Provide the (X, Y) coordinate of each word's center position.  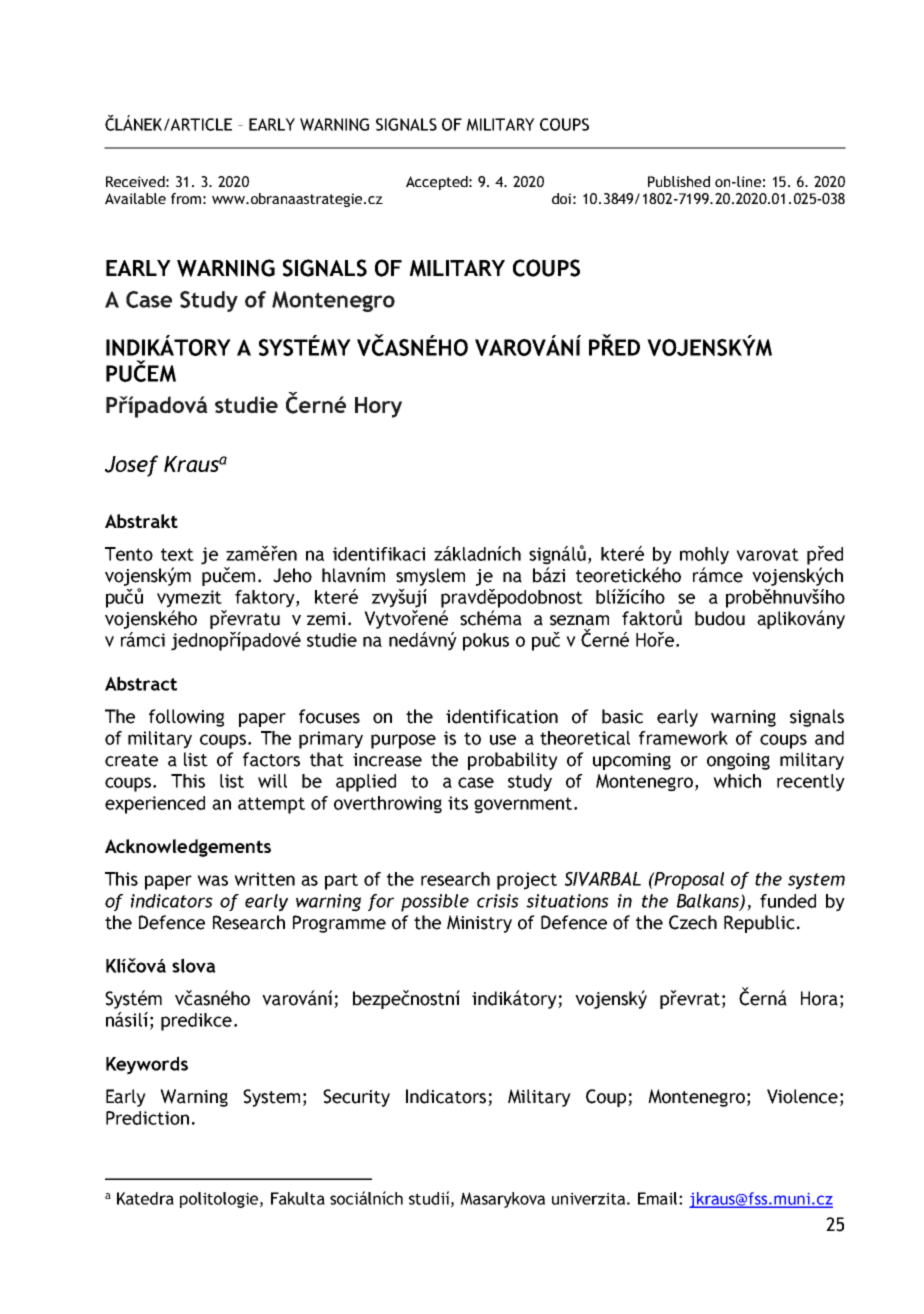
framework (683, 738)
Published (679, 181)
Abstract (141, 683)
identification (502, 716)
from (186, 198)
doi (561, 198)
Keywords (147, 1065)
